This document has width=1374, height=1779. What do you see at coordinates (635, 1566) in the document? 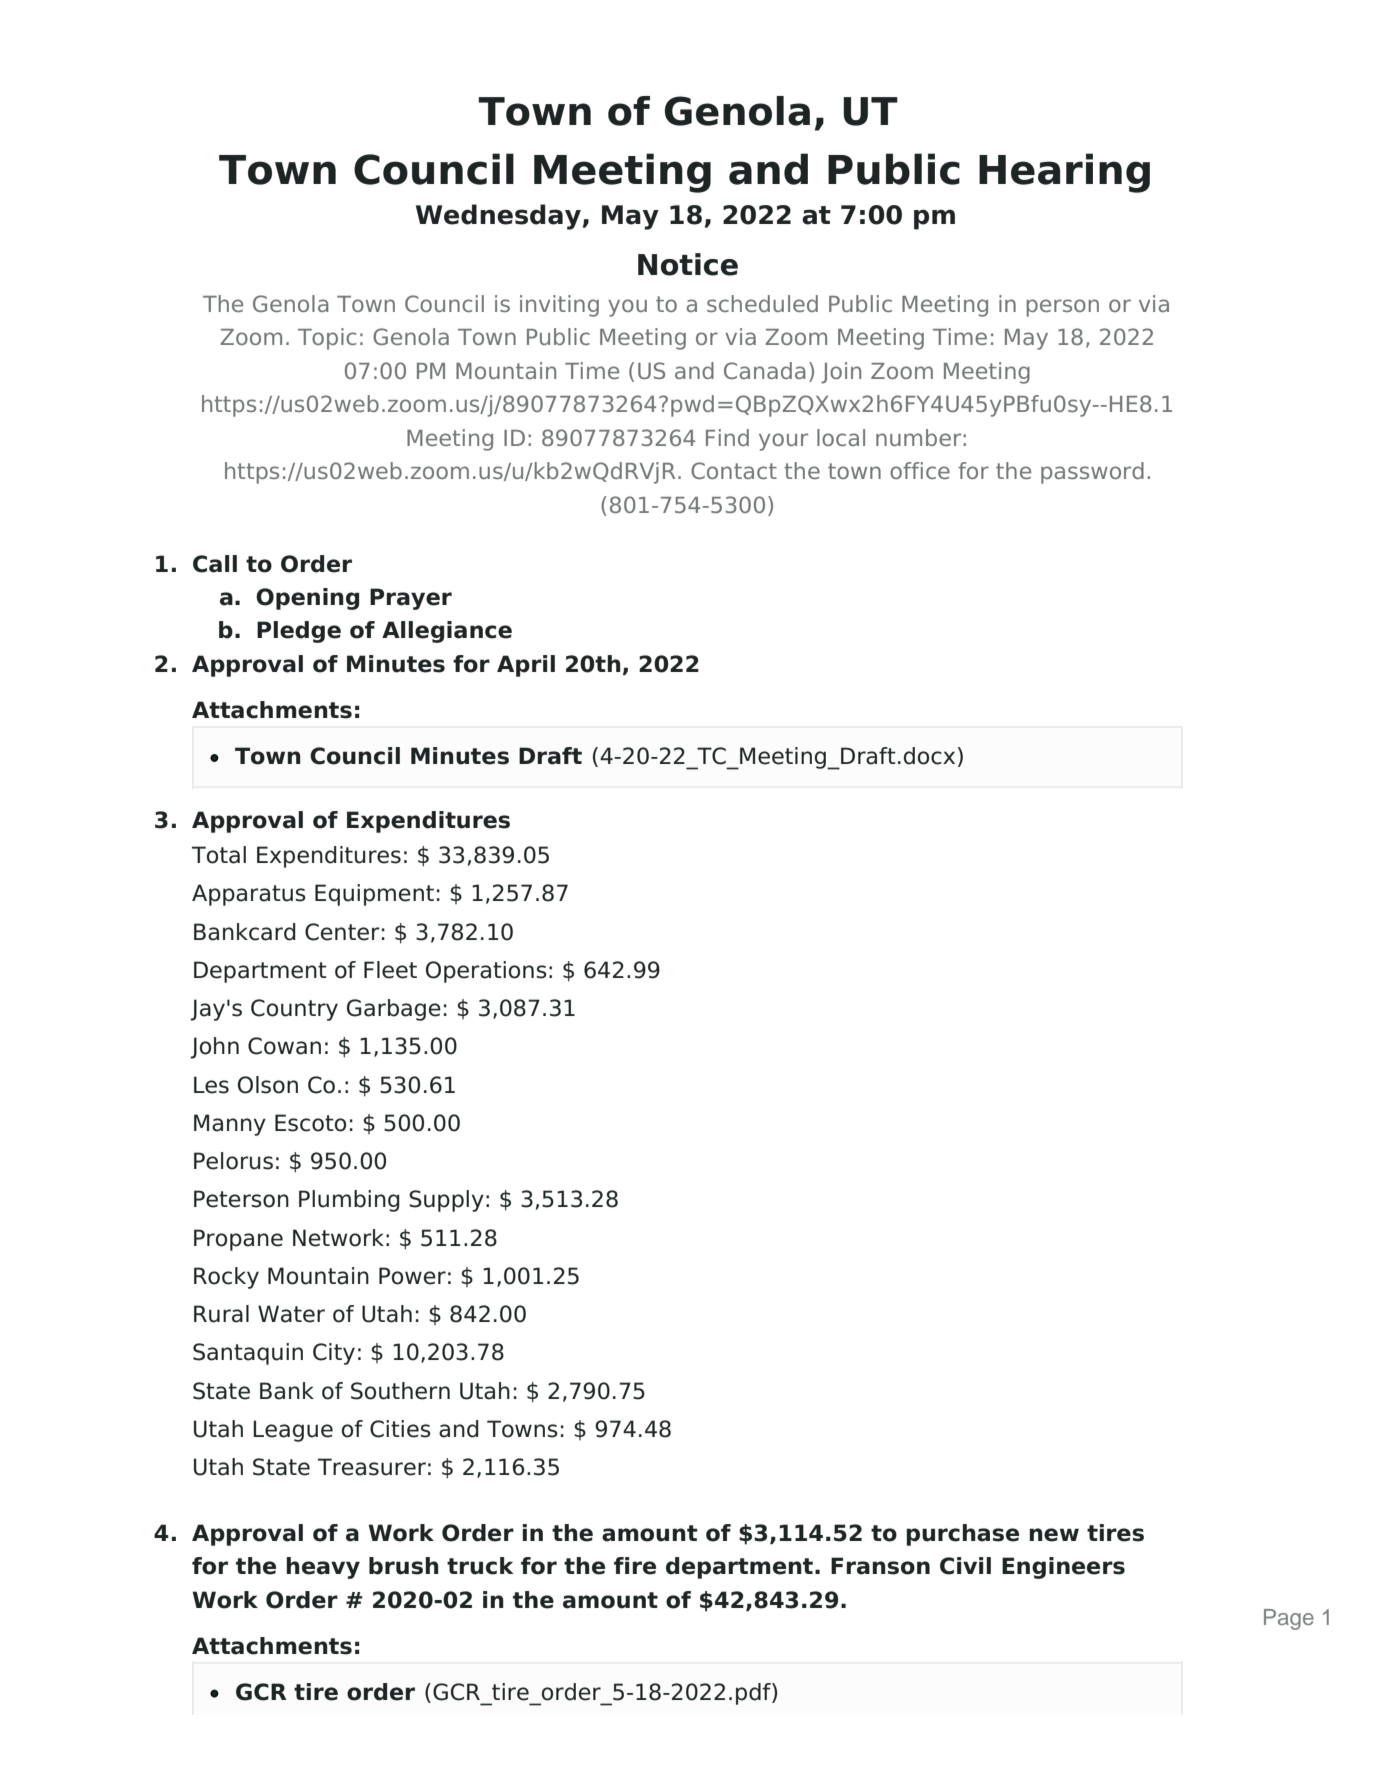
I see `fire` at bounding box center [635, 1566].
